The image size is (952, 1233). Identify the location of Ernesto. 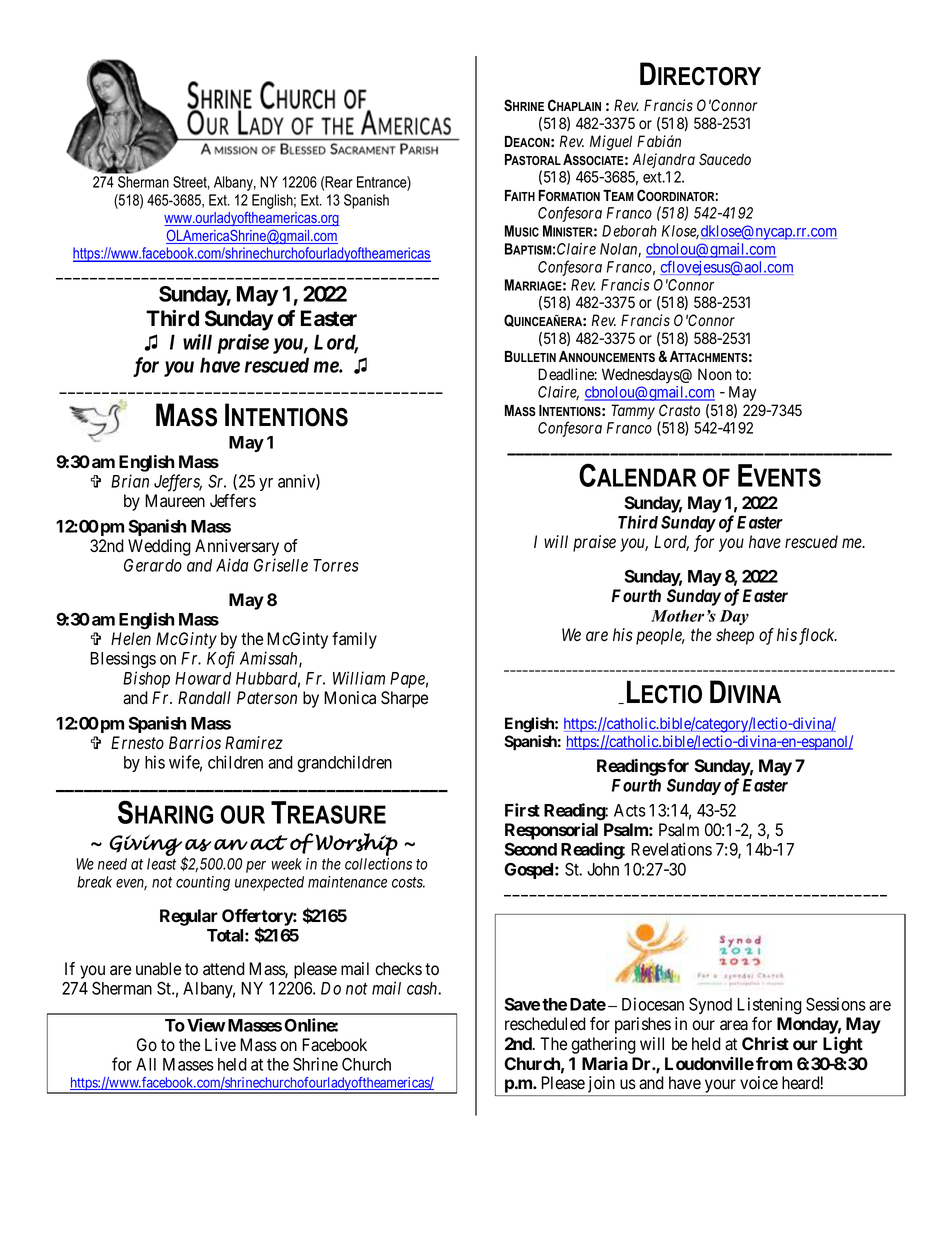
(137, 743).
